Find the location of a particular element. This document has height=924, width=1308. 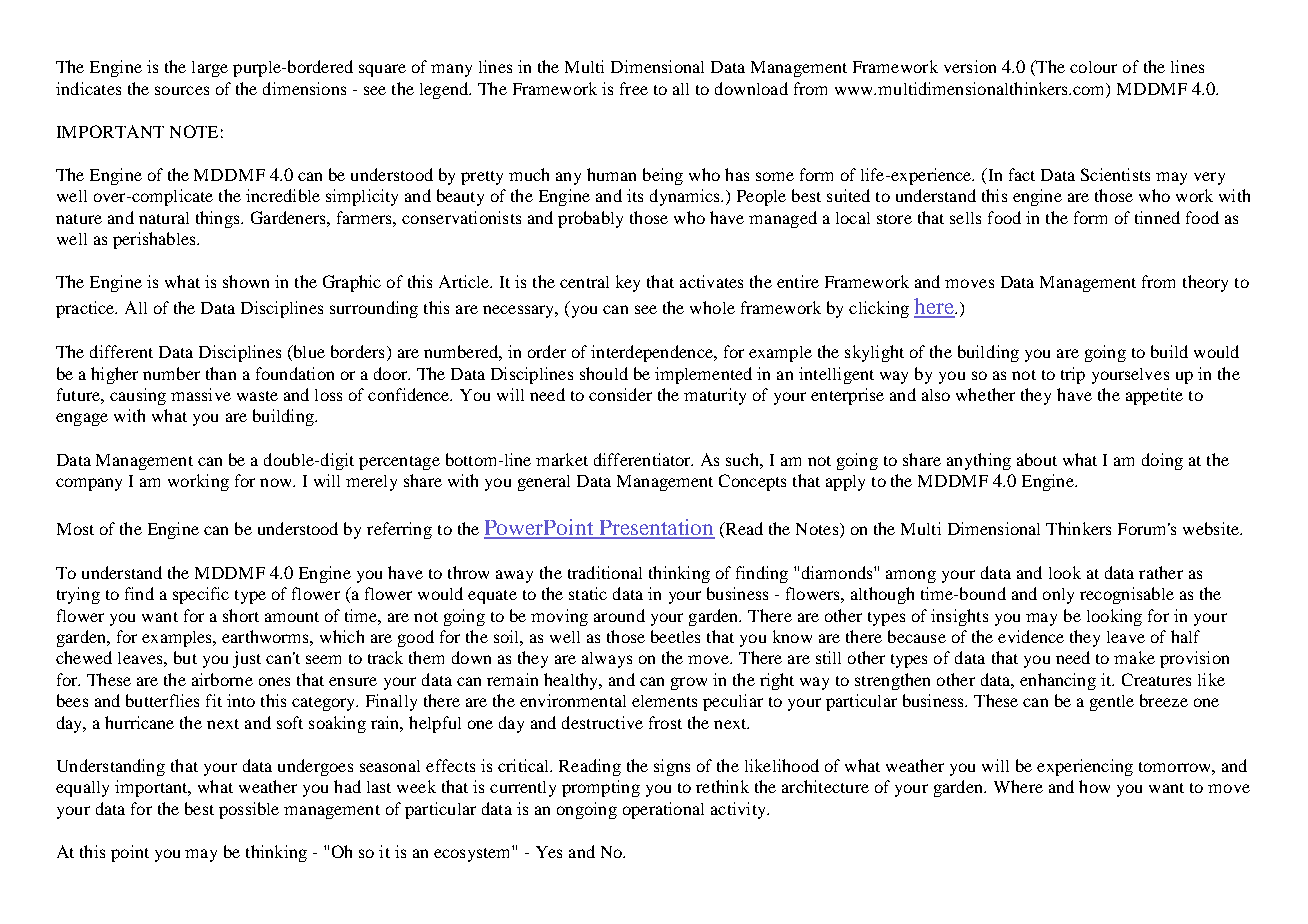

possible is located at coordinates (249, 810).
